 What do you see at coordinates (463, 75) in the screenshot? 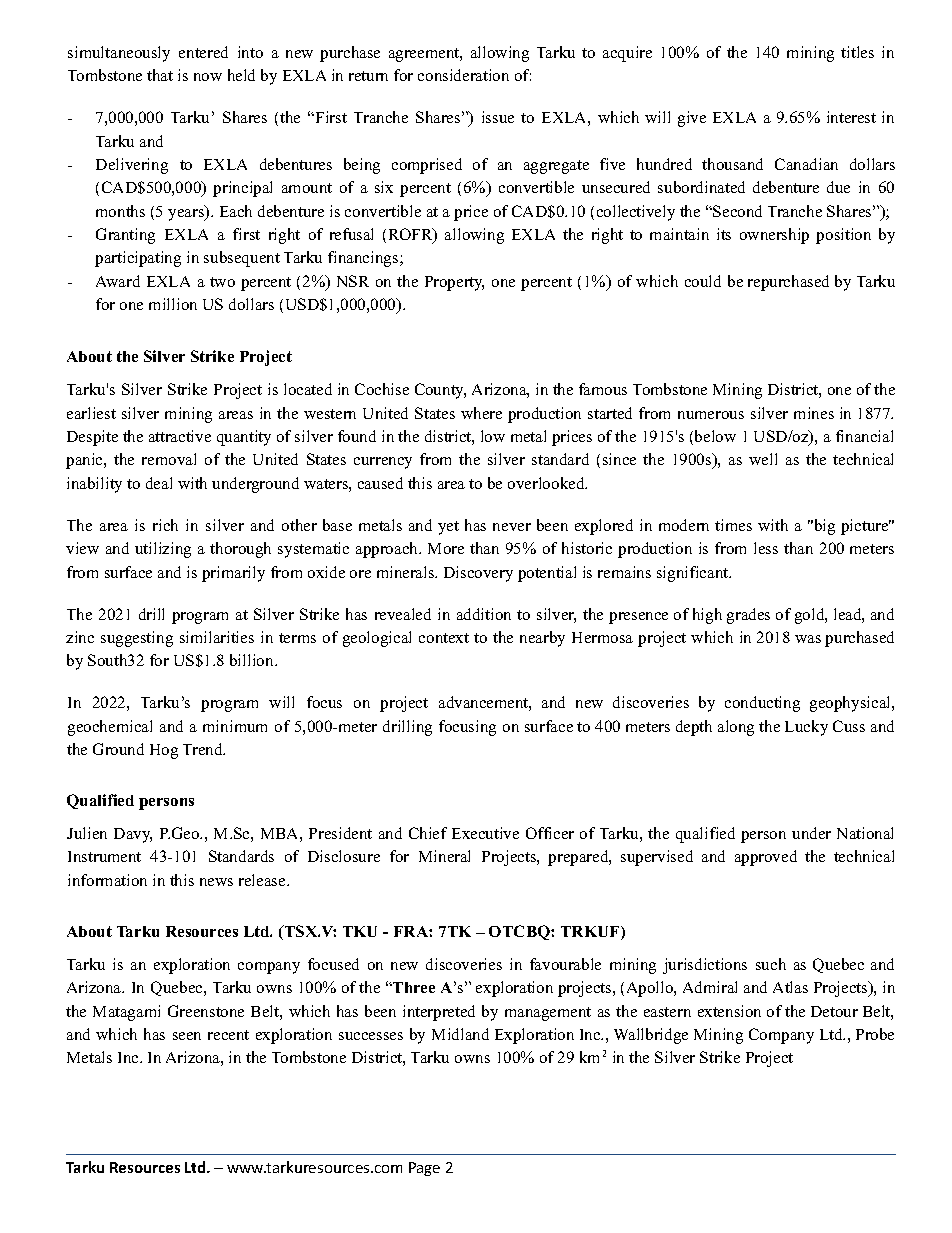
I see `consideration` at bounding box center [463, 75].
